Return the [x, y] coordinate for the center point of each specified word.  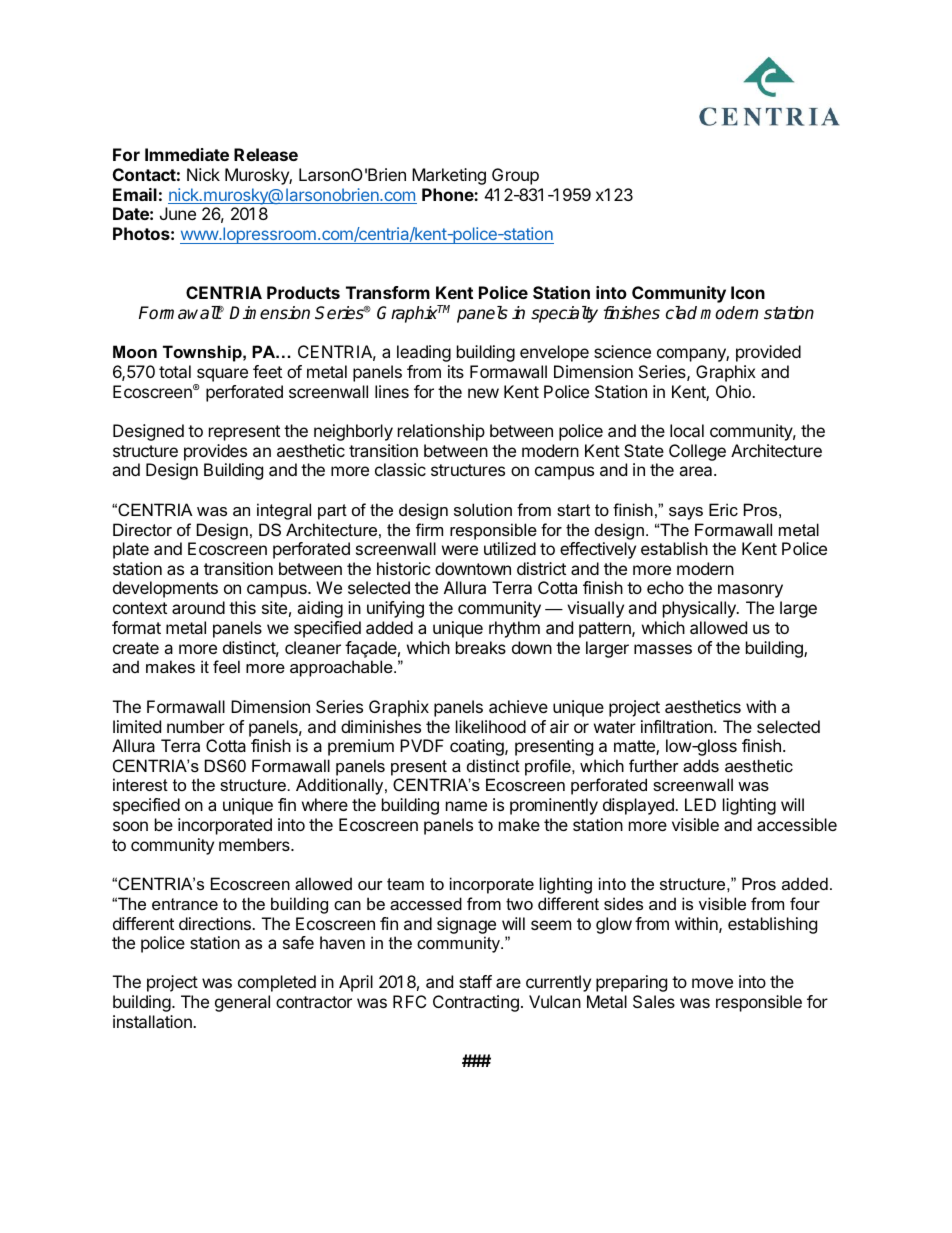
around [198, 607]
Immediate [187, 154]
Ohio [734, 391]
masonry [750, 591]
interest [140, 784]
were [460, 550]
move [712, 983]
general [242, 1003]
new [483, 393]
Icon [748, 292]
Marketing [449, 176]
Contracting [476, 1003]
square [222, 375]
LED [700, 804]
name [466, 806]
